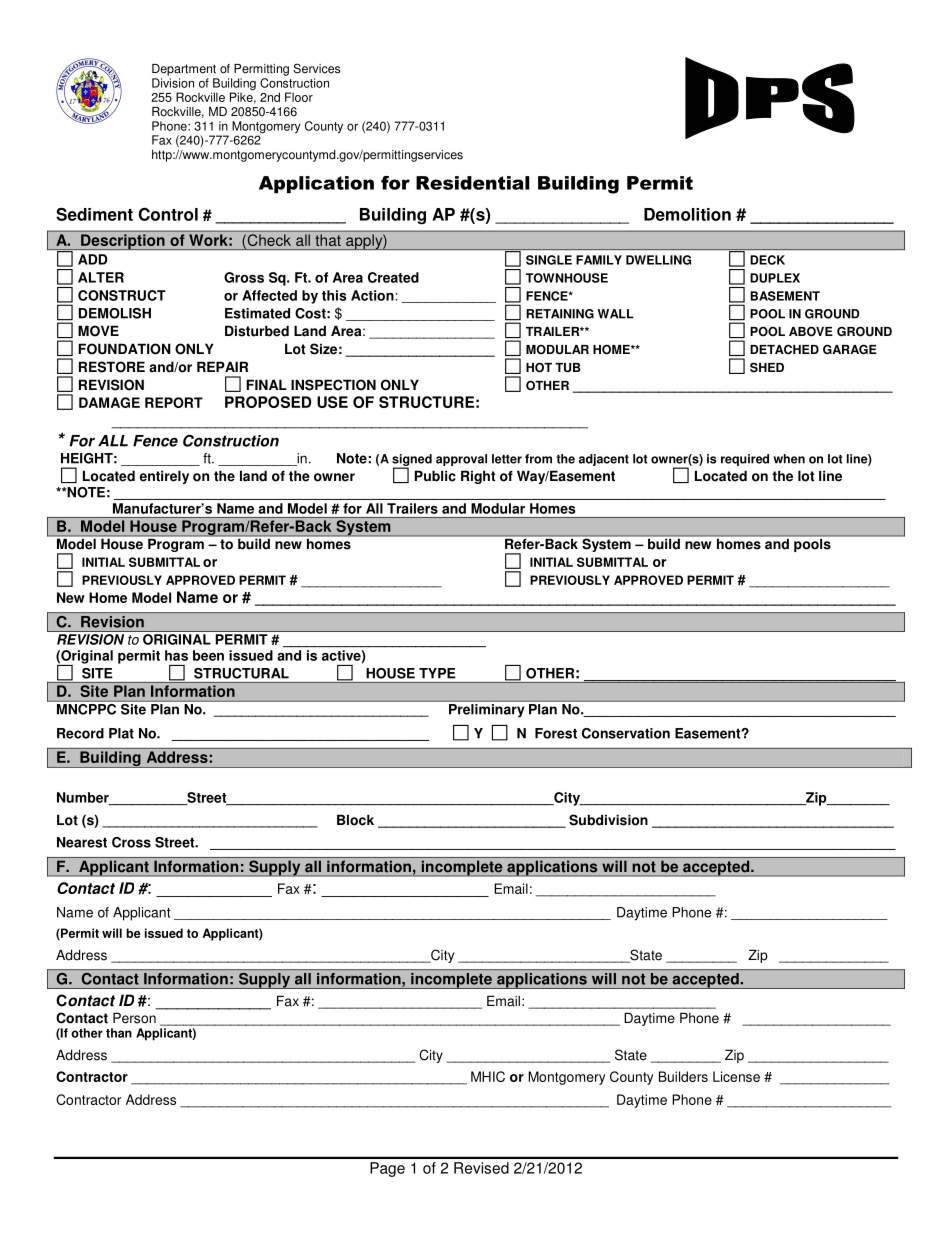 This page has height=1233, width=952. I want to click on Demolition, so click(687, 214).
